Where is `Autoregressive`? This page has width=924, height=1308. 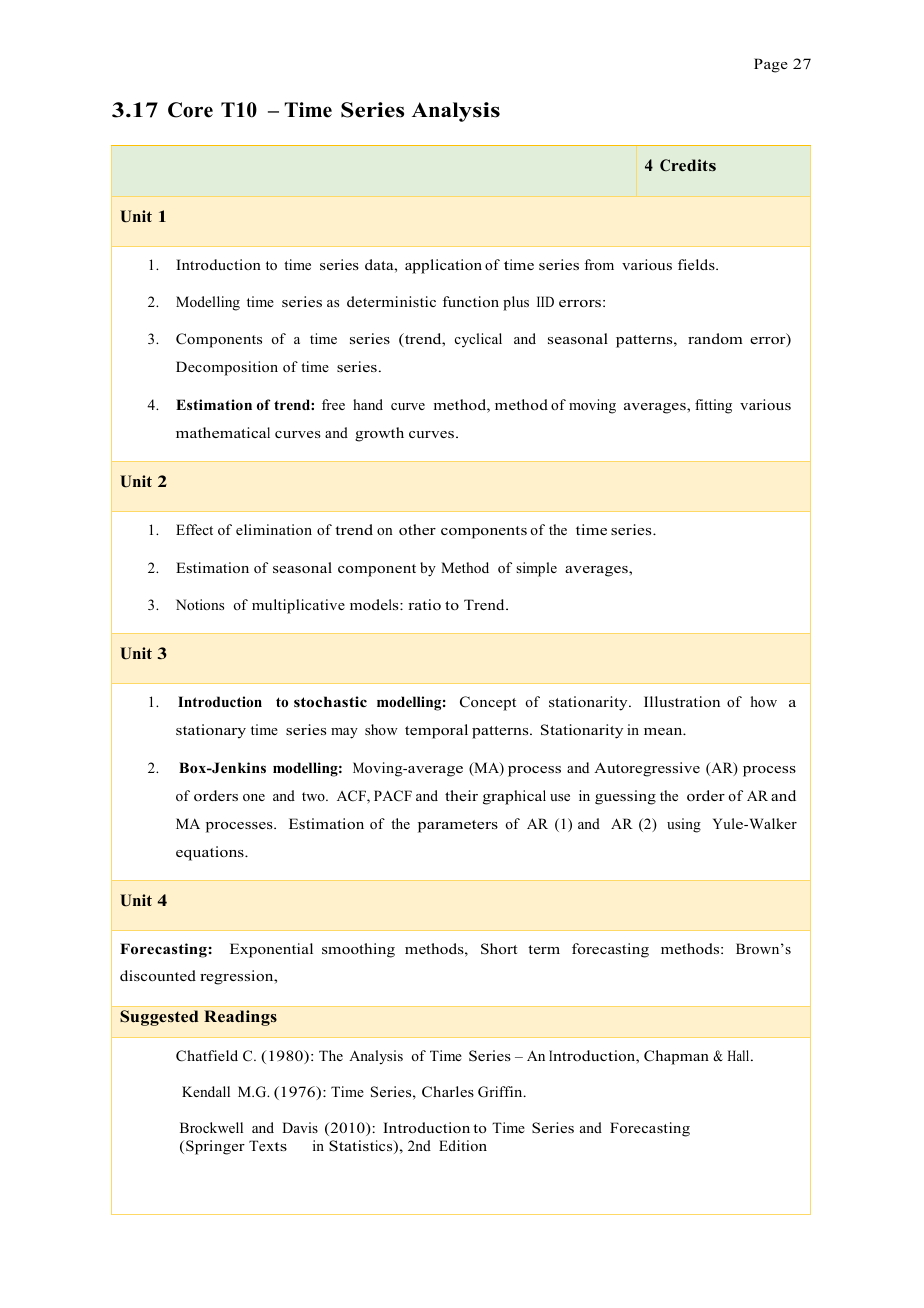 Autoregressive is located at coordinates (647, 769).
